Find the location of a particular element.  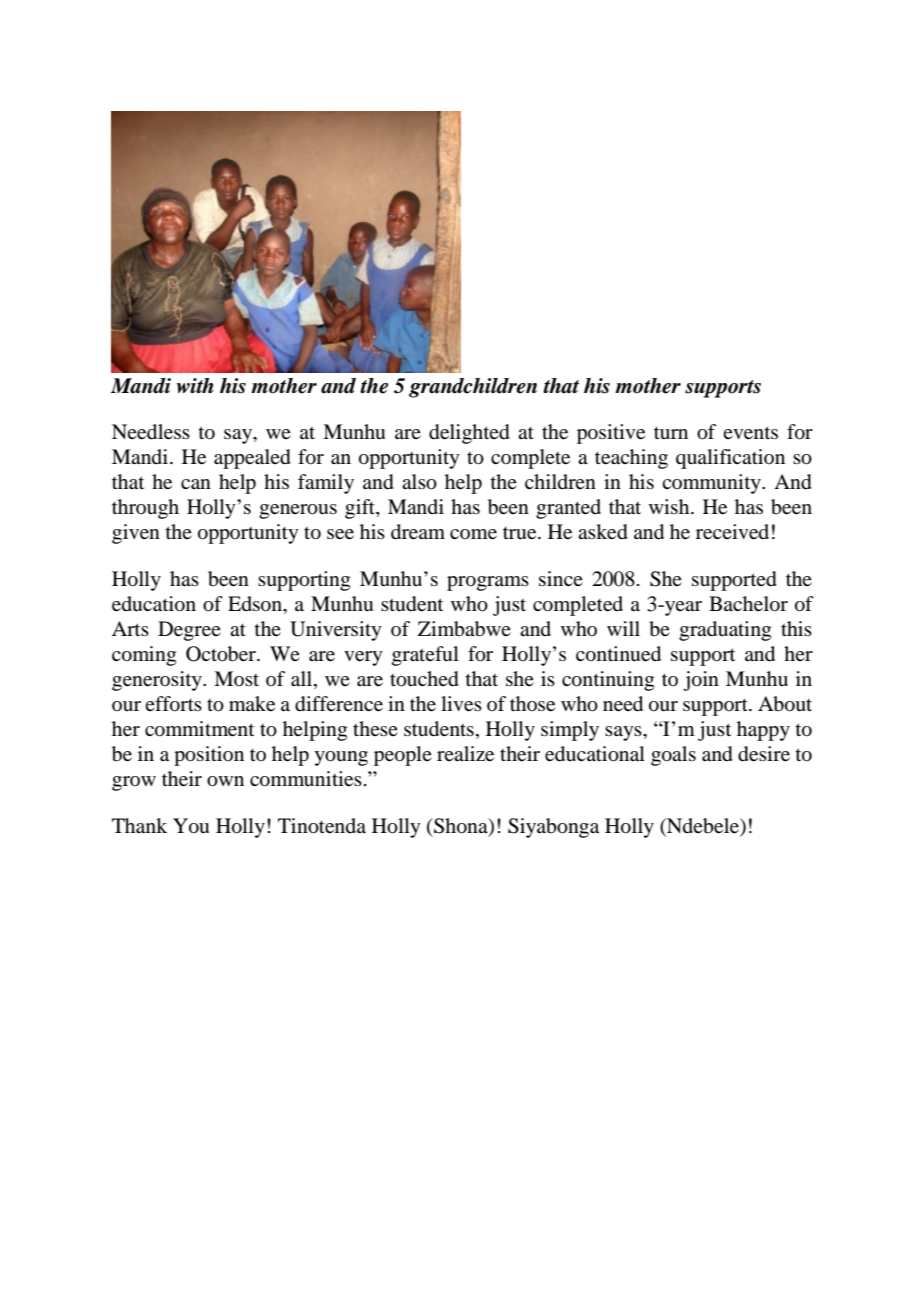

delighted is located at coordinates (469, 434).
